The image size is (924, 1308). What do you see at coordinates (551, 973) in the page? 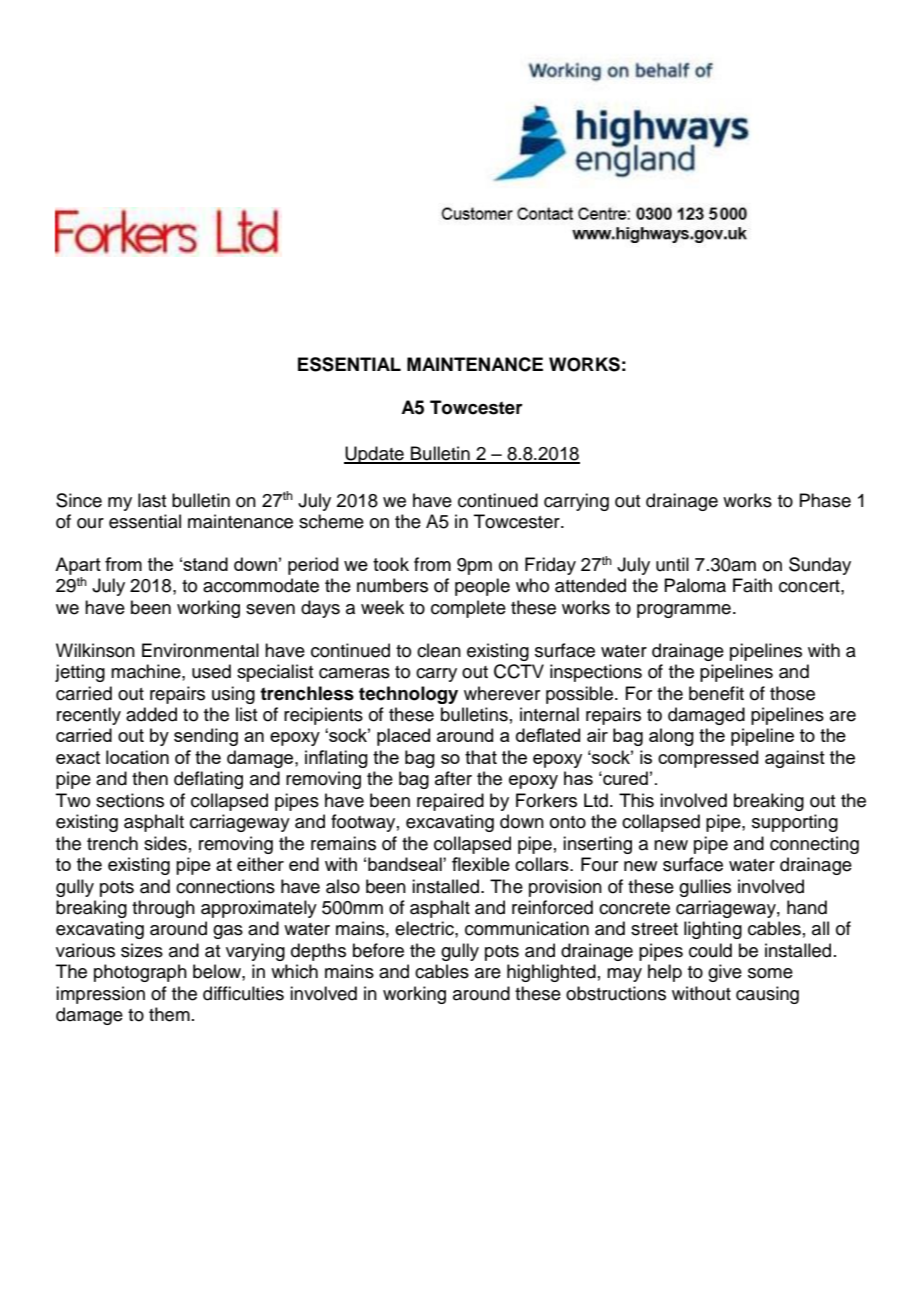
I see `highlighted` at bounding box center [551, 973].
